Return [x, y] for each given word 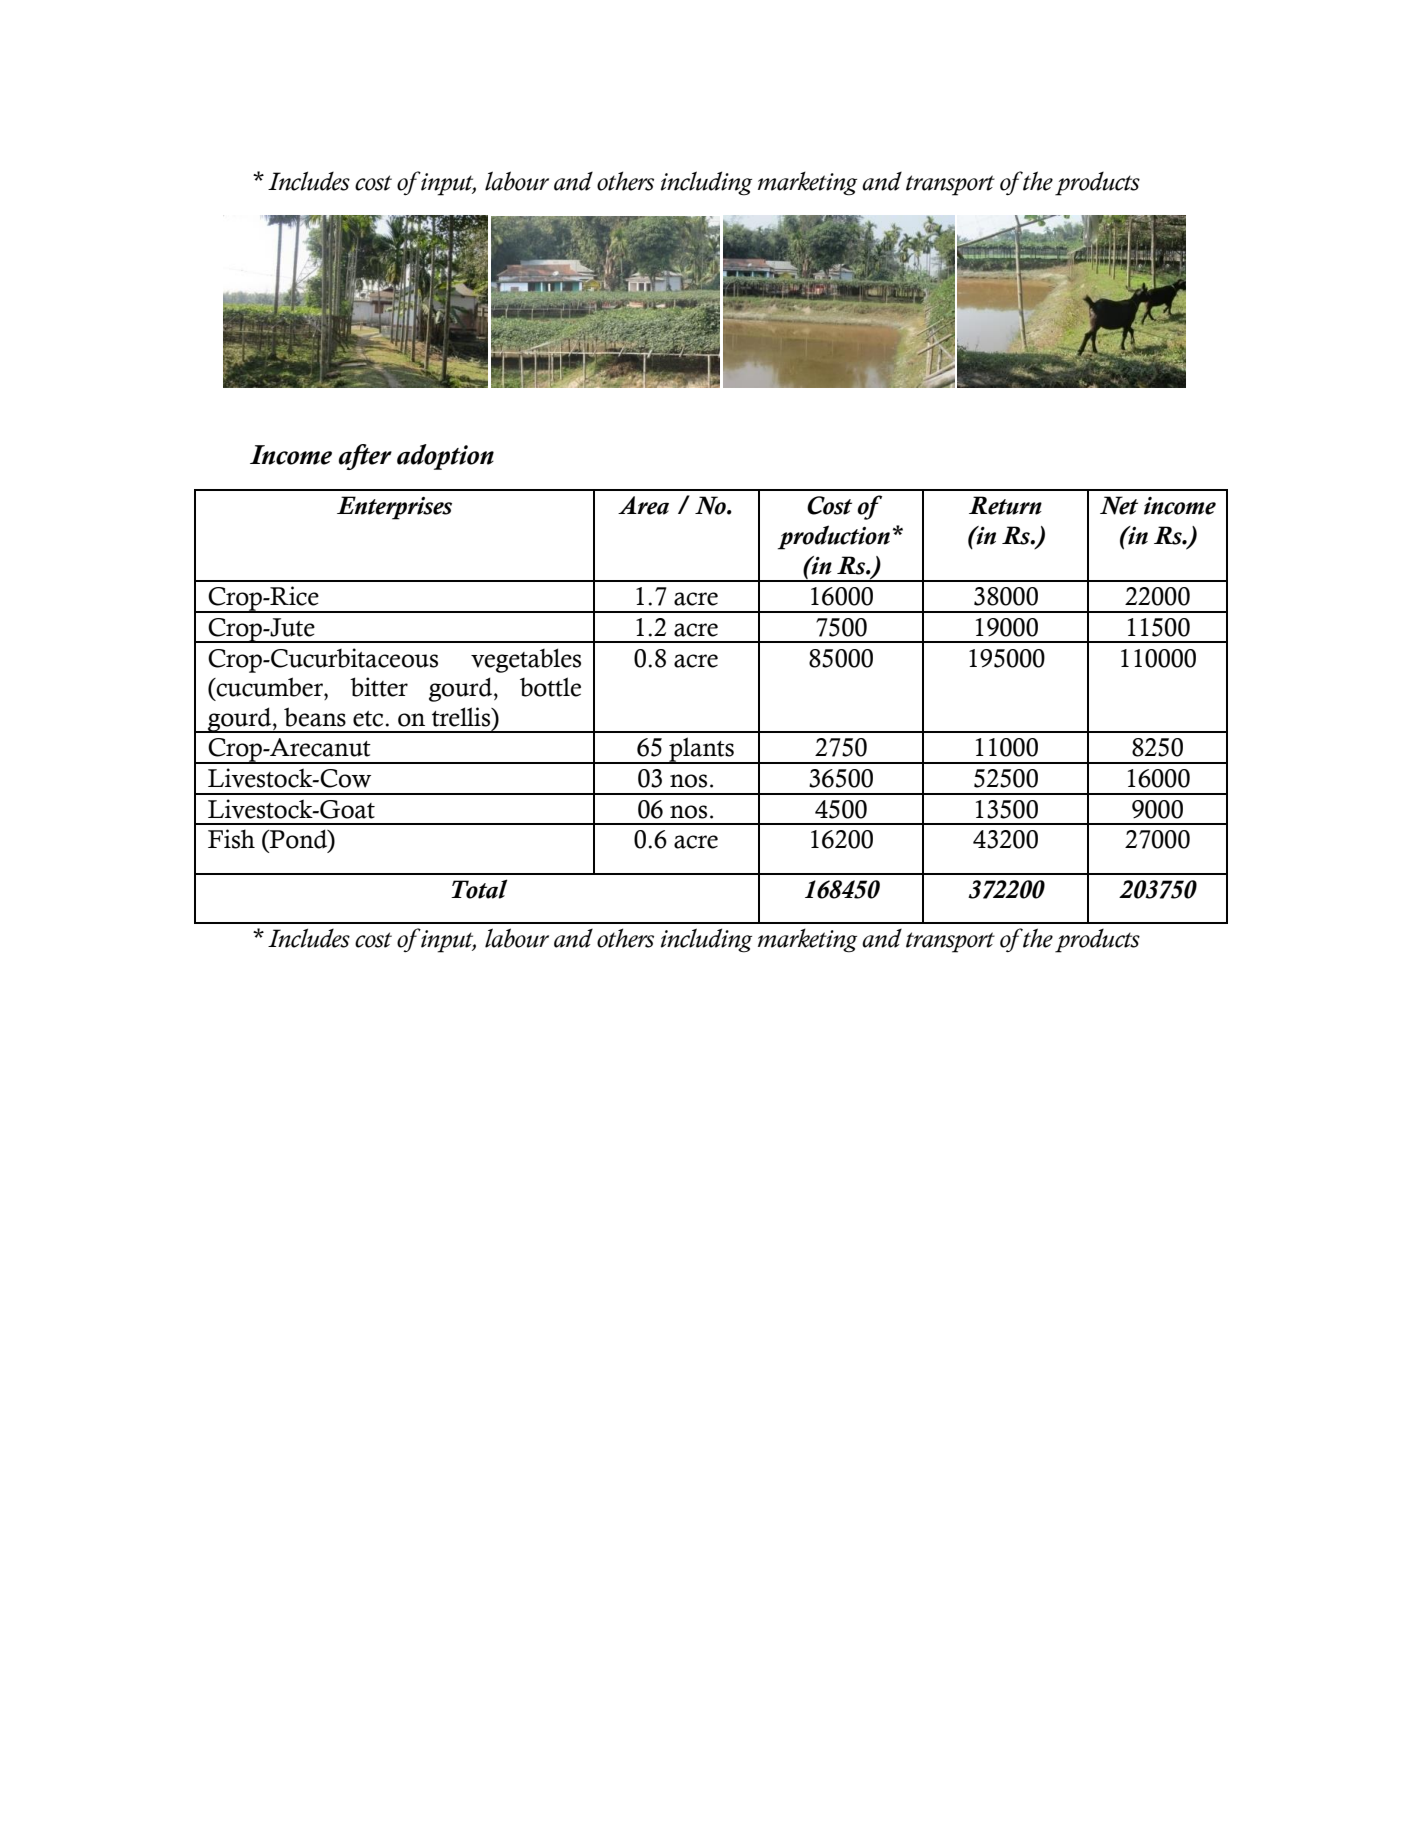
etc [368, 719]
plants [701, 750]
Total [479, 889]
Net [1119, 505]
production [834, 537]
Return [1005, 505]
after [365, 457]
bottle [550, 687]
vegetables [526, 660]
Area [643, 505]
